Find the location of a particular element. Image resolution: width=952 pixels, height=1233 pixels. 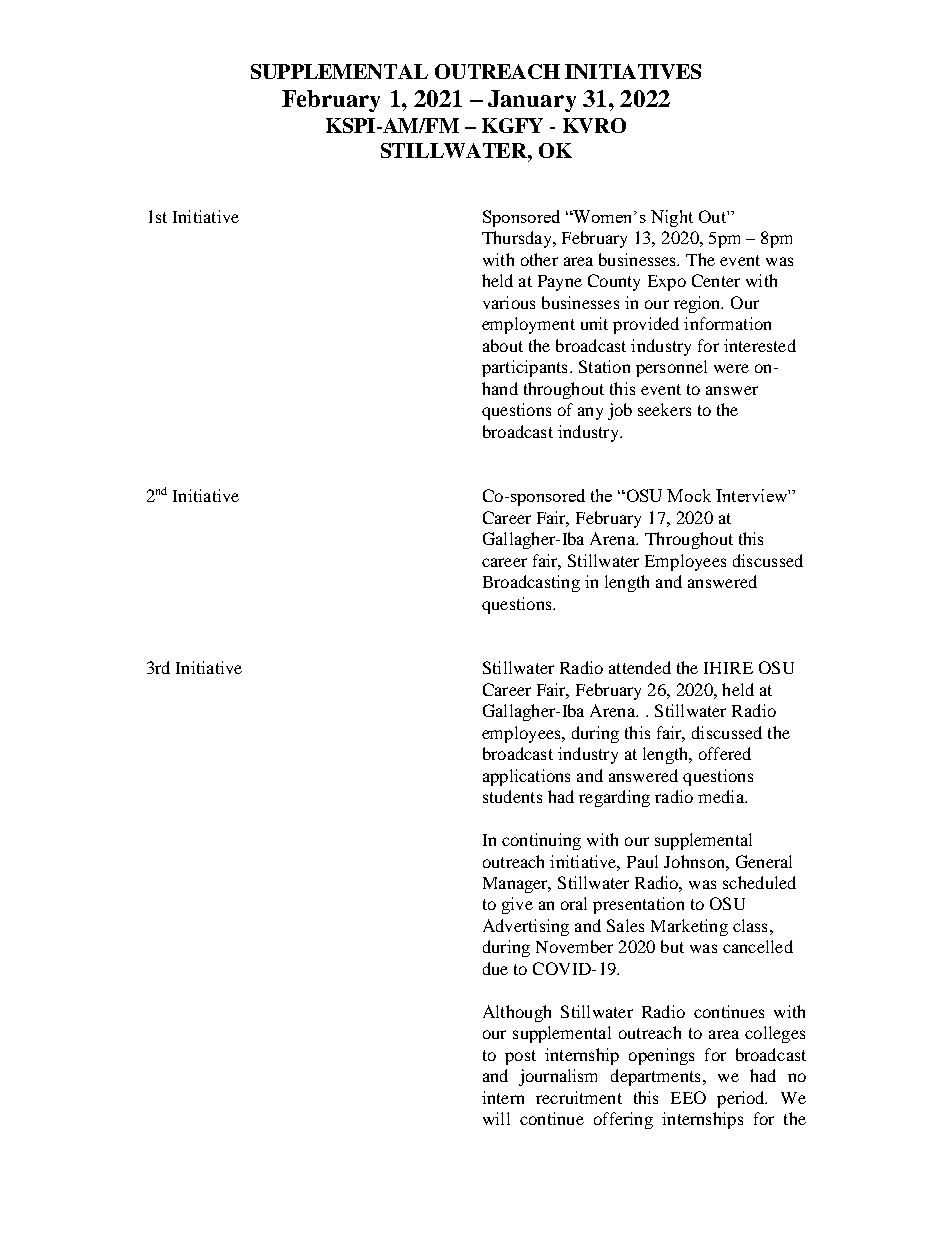

post is located at coordinates (520, 1057).
